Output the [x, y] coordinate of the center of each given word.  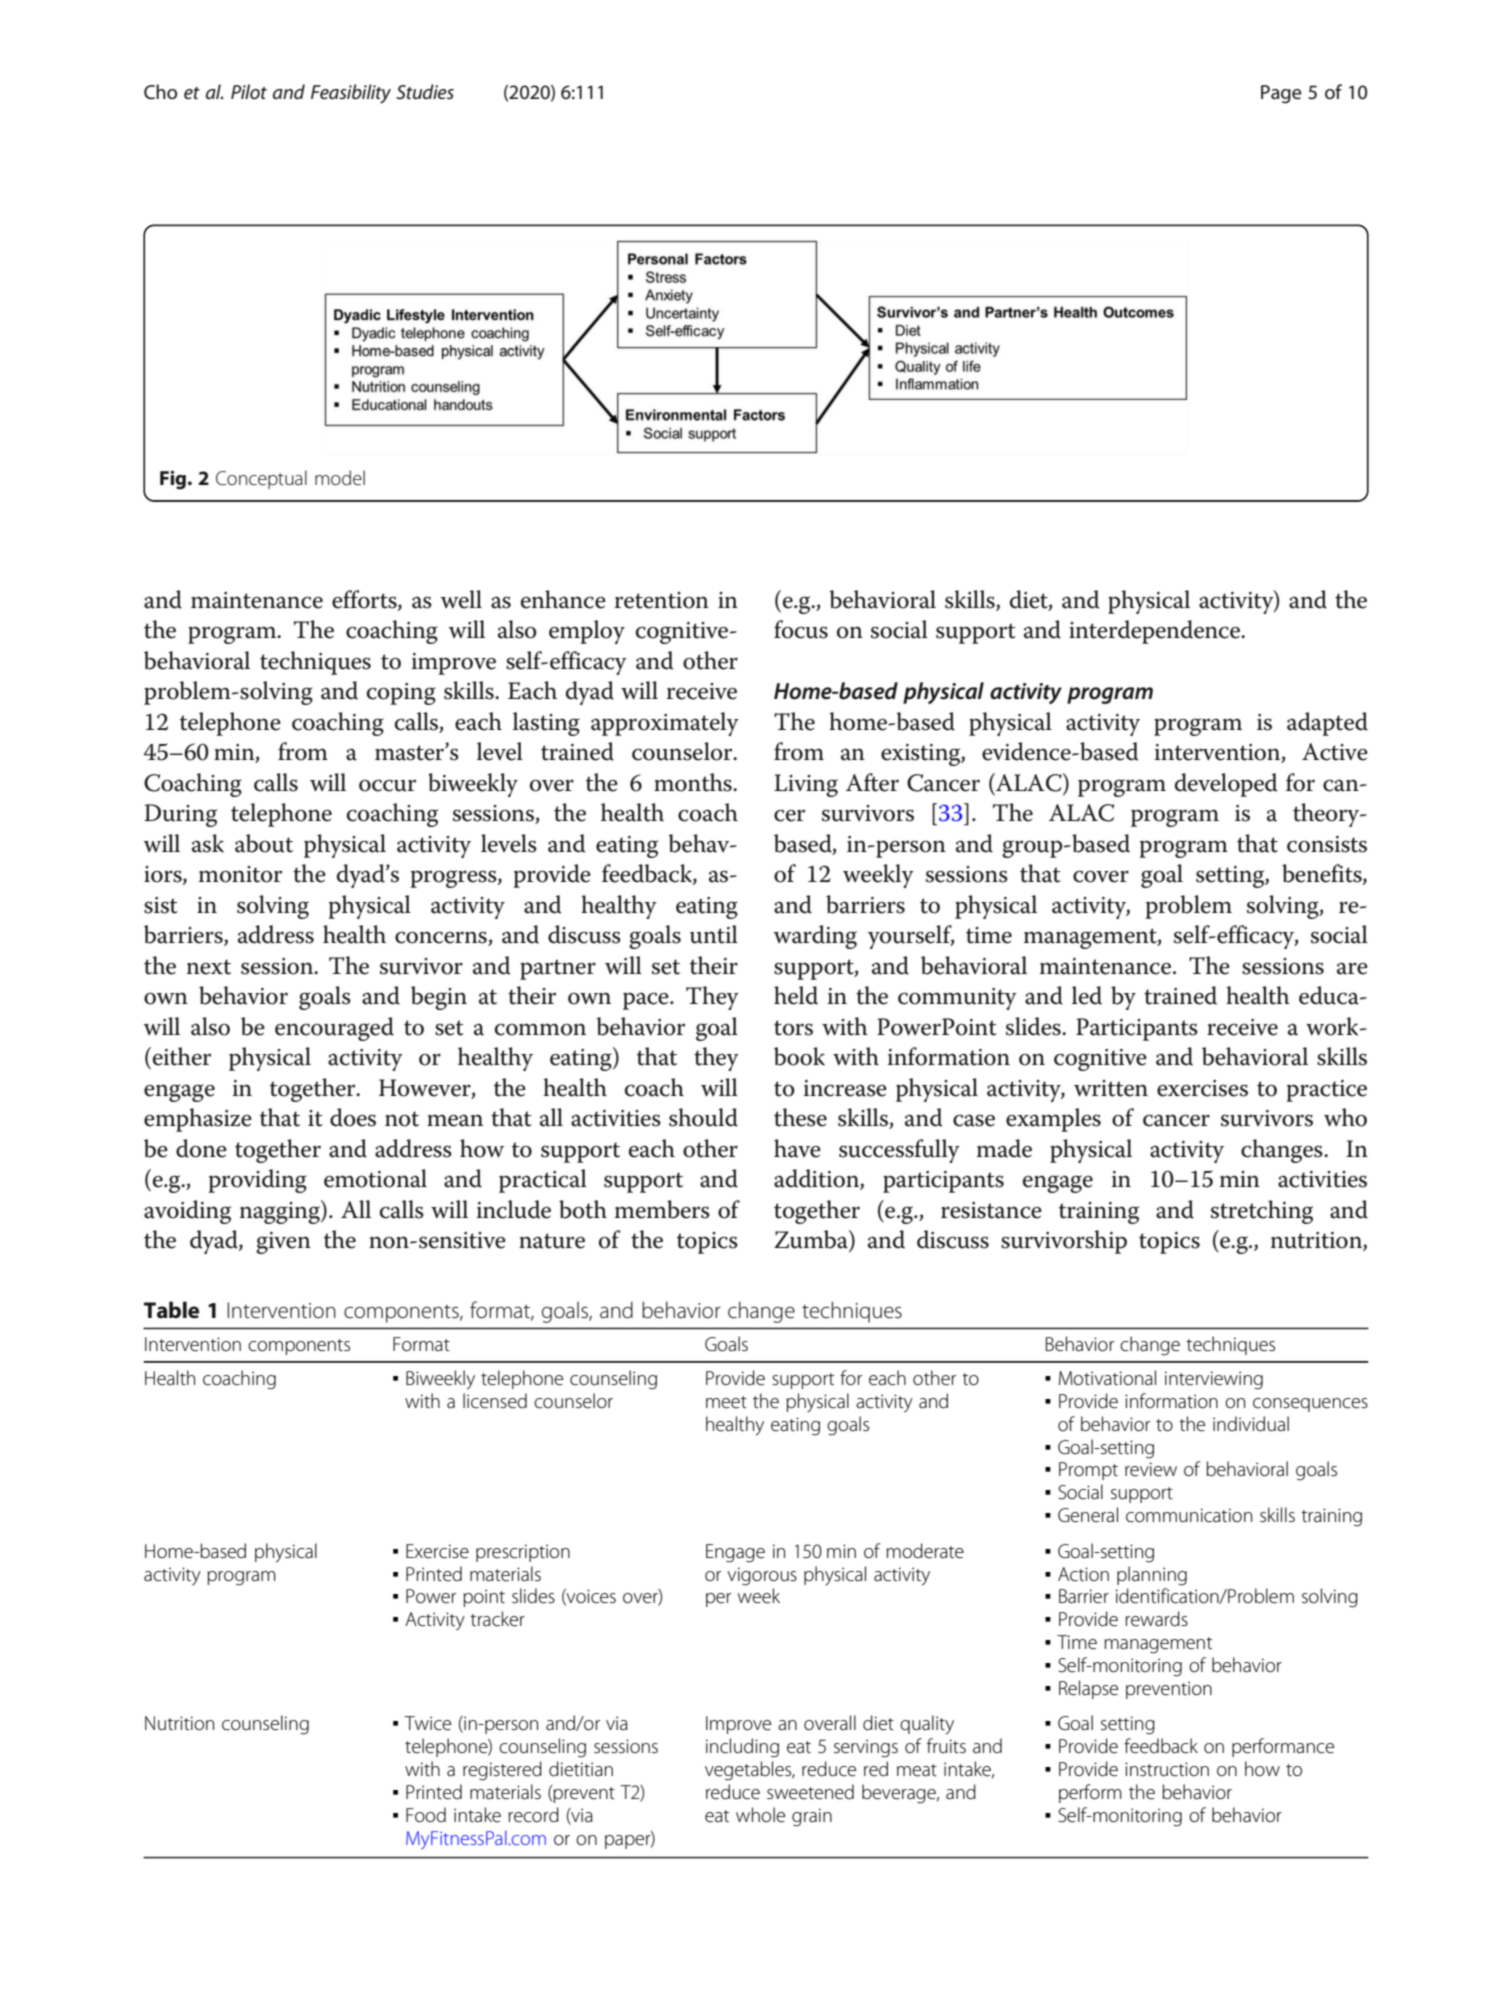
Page [1281, 94]
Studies [425, 91]
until [714, 934]
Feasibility [351, 94]
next [209, 967]
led [1087, 995]
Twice [427, 1723]
